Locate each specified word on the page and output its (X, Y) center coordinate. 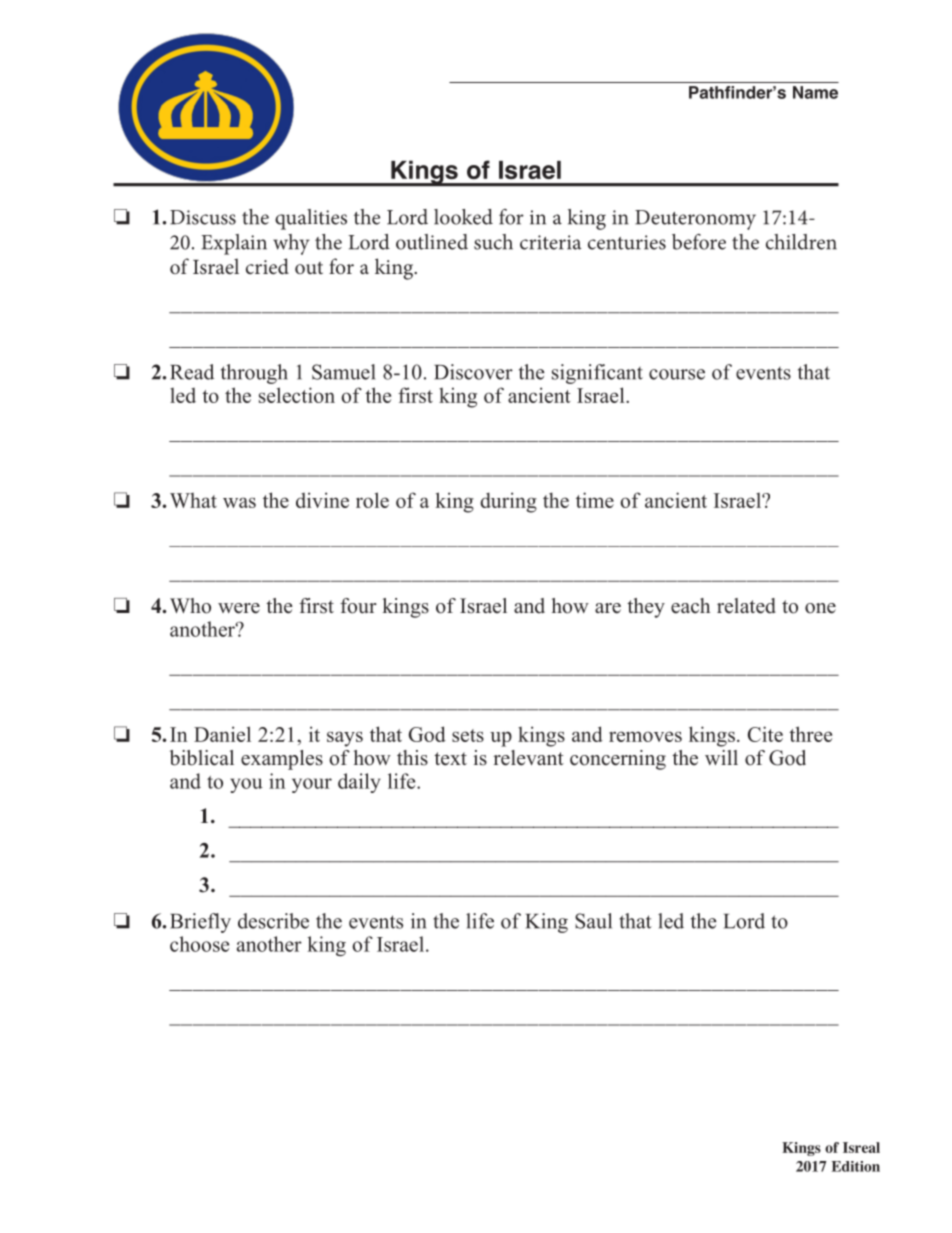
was (239, 502)
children (801, 242)
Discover (473, 372)
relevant (528, 758)
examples (282, 760)
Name (815, 92)
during (508, 502)
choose (199, 944)
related (746, 606)
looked (463, 217)
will (721, 757)
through (254, 374)
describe (273, 921)
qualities (311, 219)
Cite (765, 734)
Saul (593, 921)
